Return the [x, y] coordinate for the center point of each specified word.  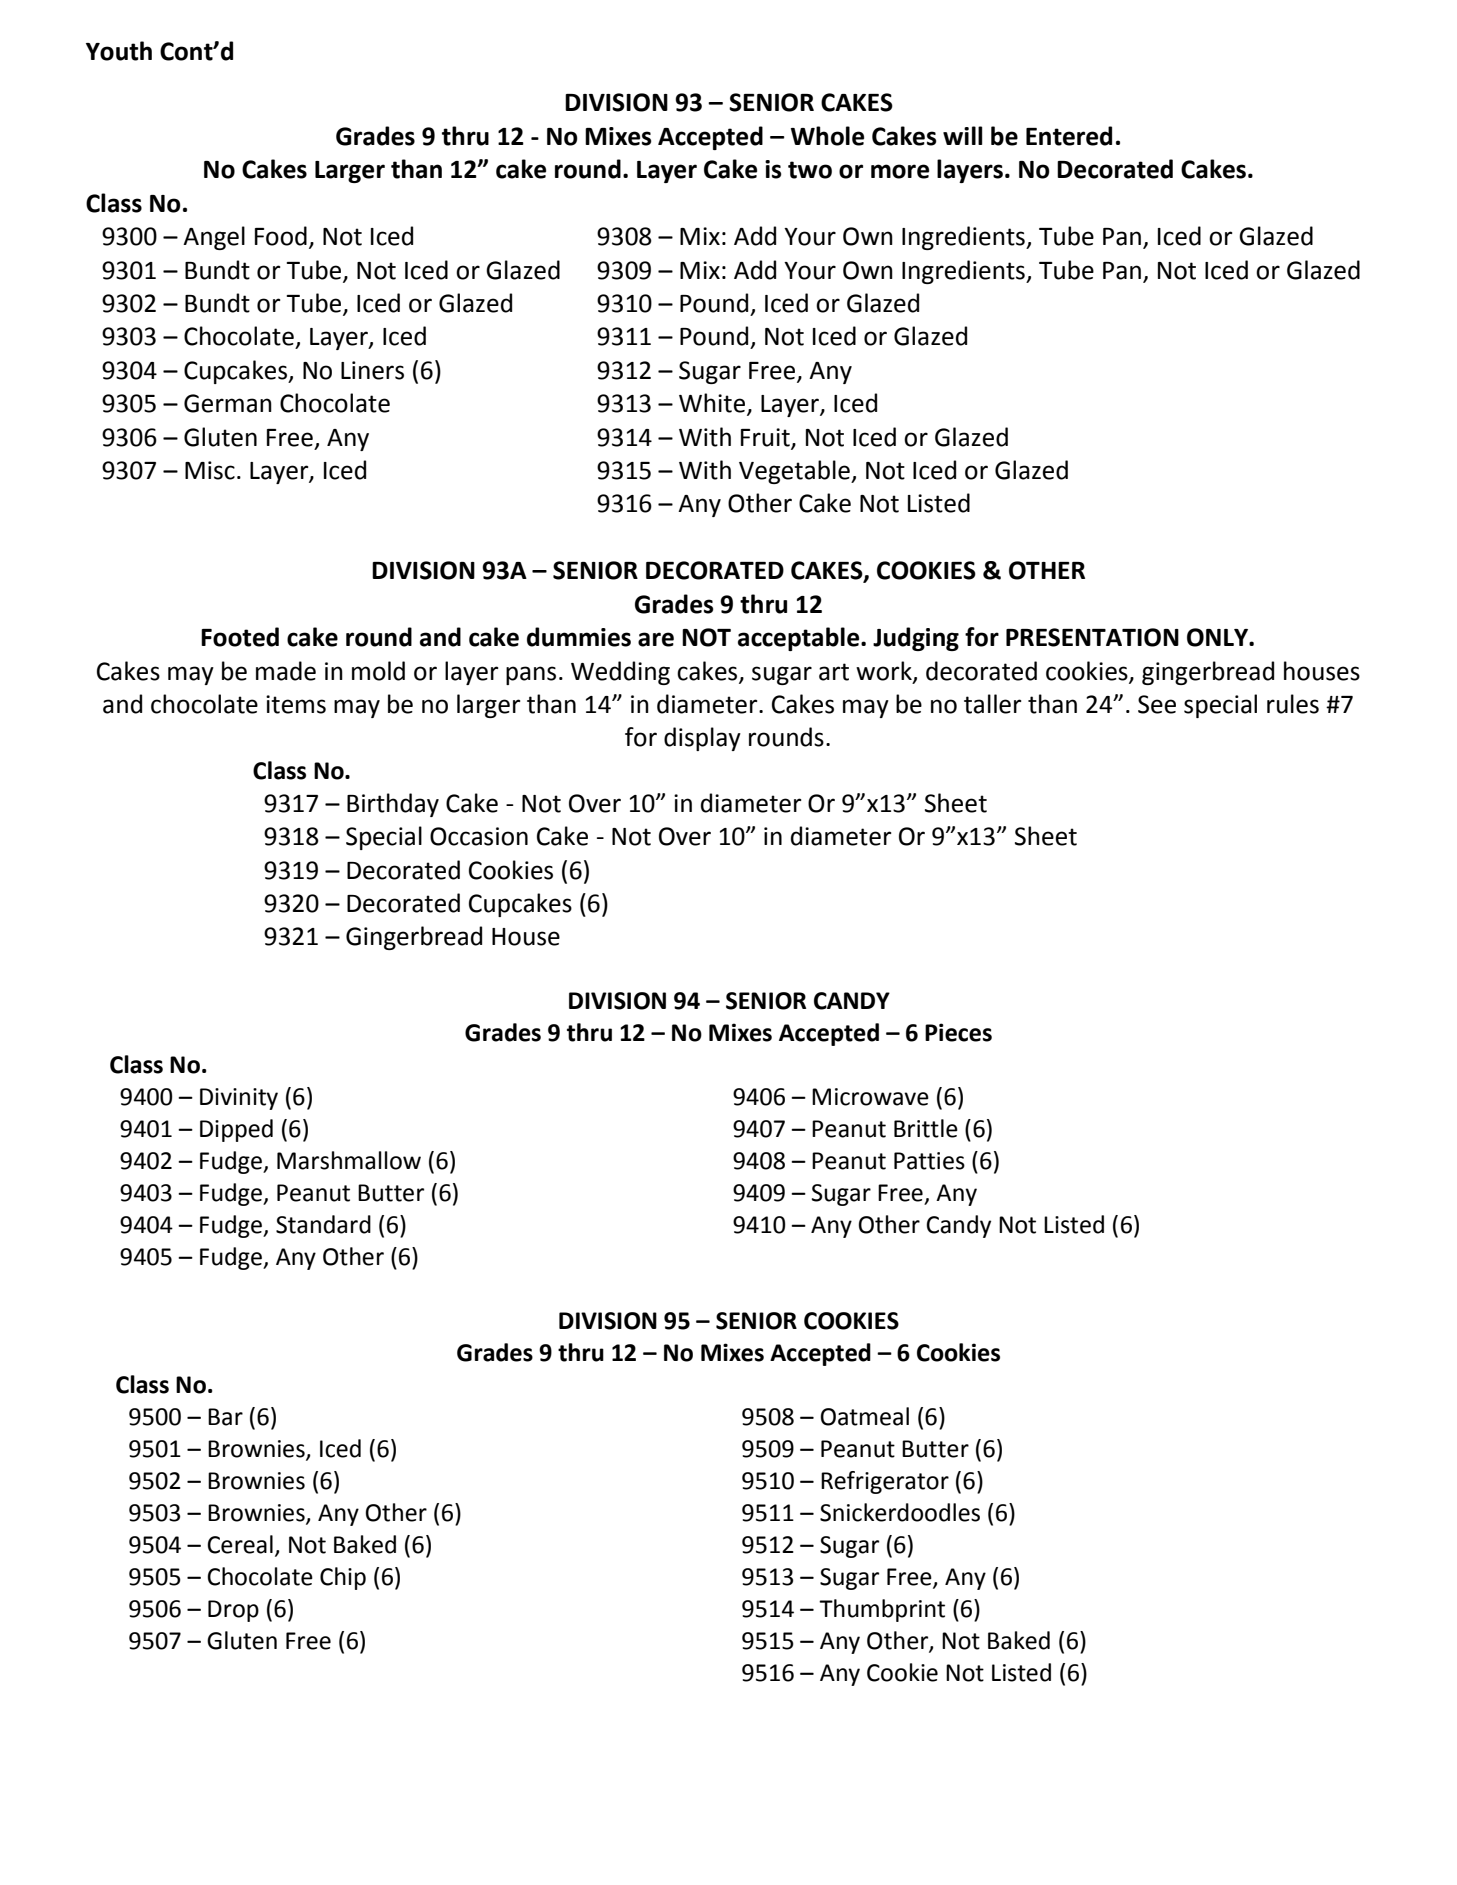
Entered [1069, 136]
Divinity [239, 1099]
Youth [119, 51]
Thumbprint [882, 1610]
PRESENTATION [1092, 637]
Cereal [240, 1544]
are [656, 639]
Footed [240, 637]
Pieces [958, 1032]
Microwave [870, 1097]
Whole [827, 136]
